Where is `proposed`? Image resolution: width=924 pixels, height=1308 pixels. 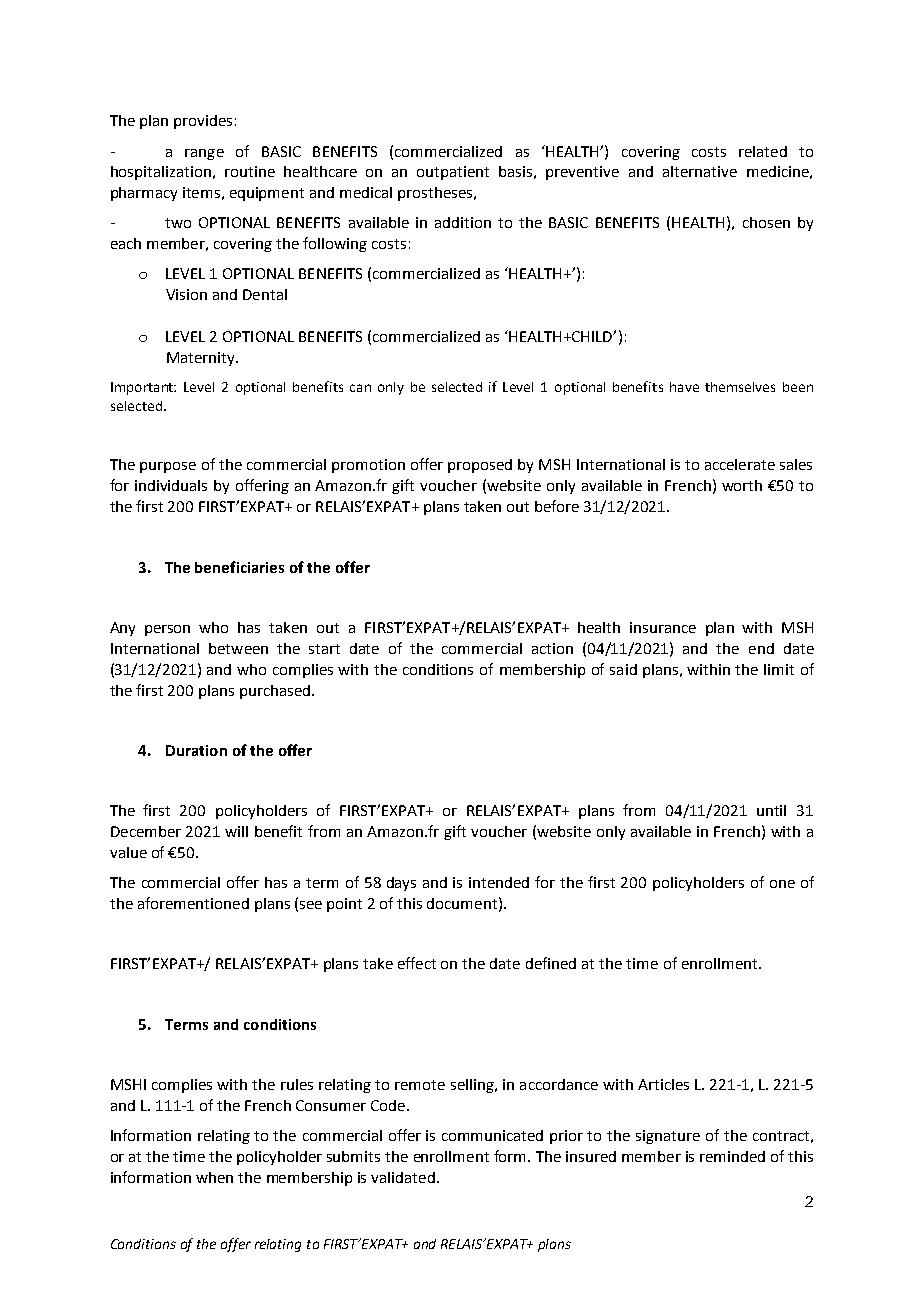 proposed is located at coordinates (480, 466).
